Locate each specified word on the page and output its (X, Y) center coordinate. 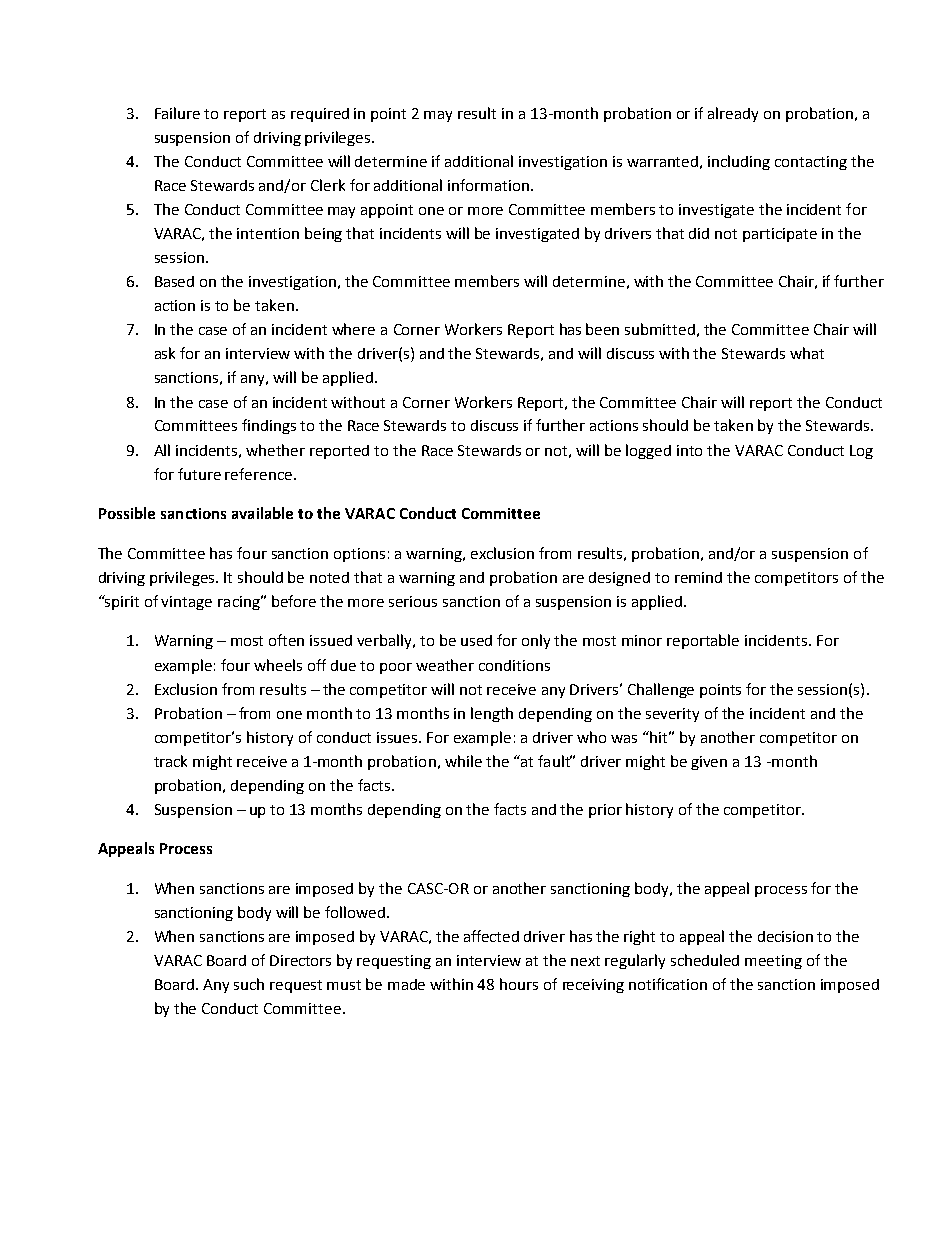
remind (698, 577)
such (249, 984)
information (490, 185)
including (739, 162)
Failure (177, 113)
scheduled (705, 960)
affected (491, 936)
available (262, 513)
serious (413, 601)
